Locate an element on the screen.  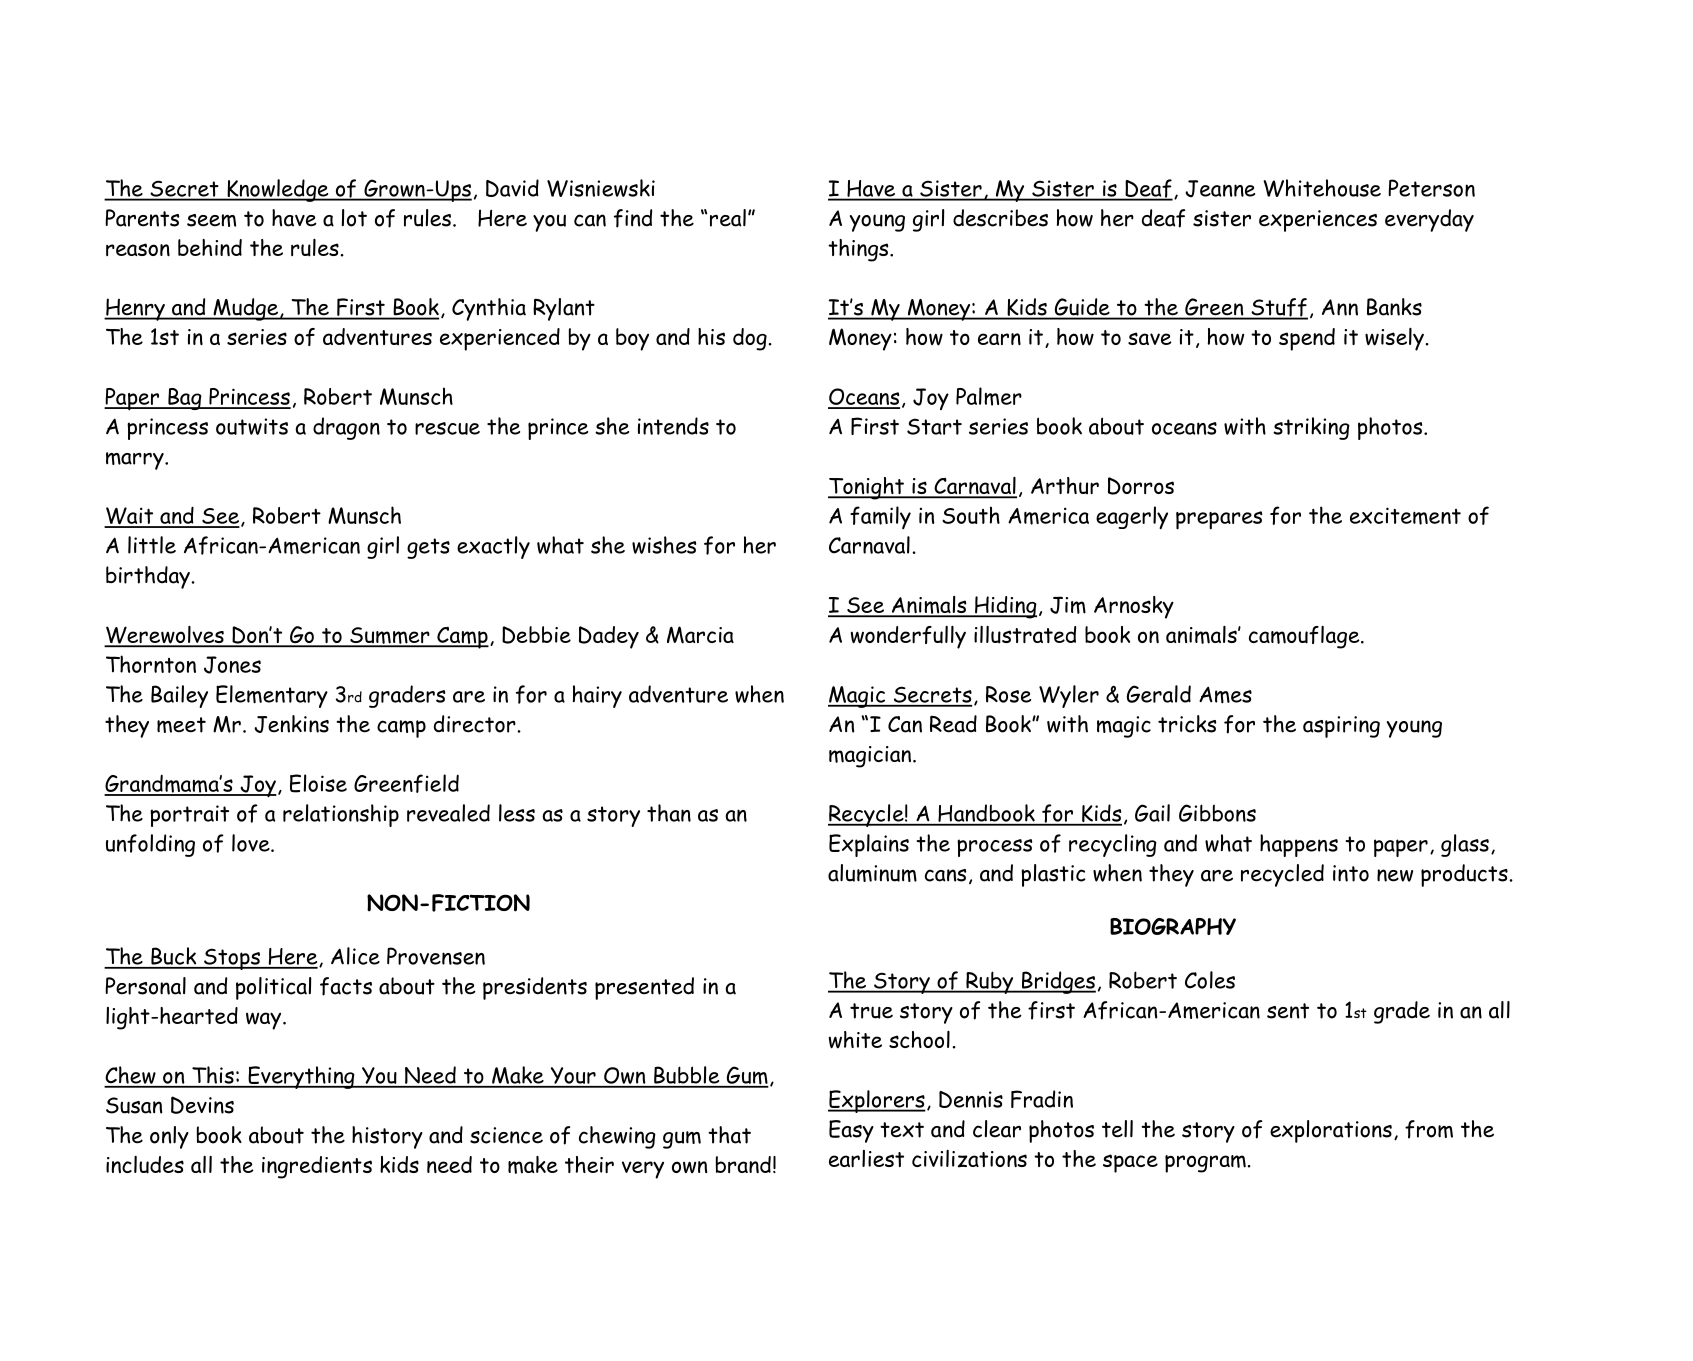
prepares is located at coordinates (1219, 520).
